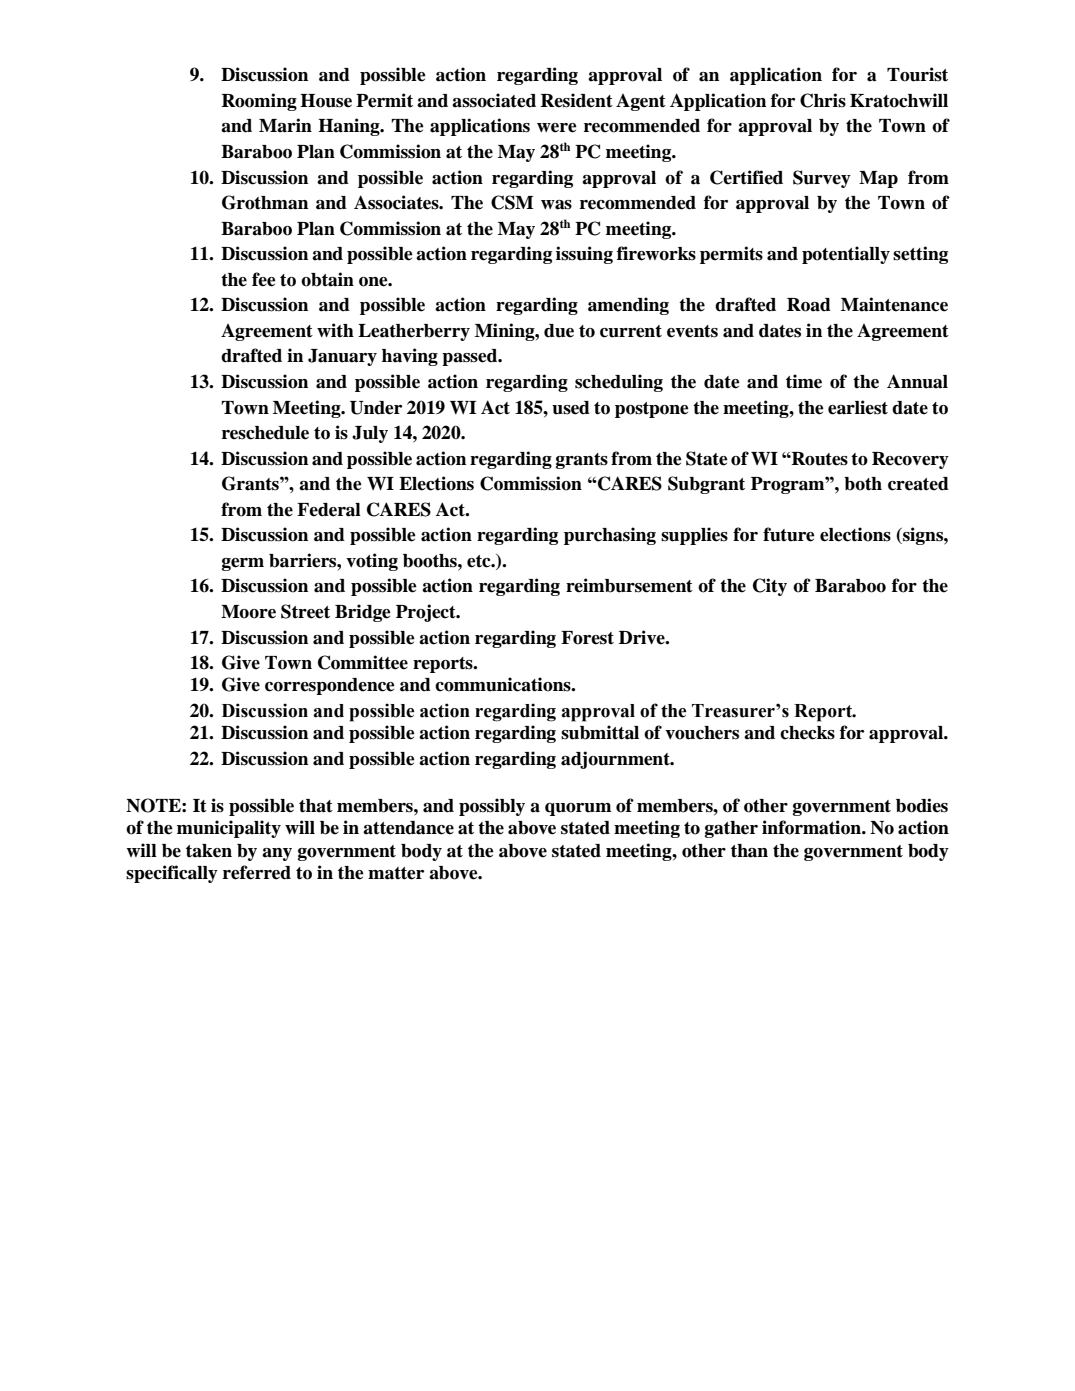 This screenshot has width=1075, height=1391. I want to click on than, so click(749, 851).
